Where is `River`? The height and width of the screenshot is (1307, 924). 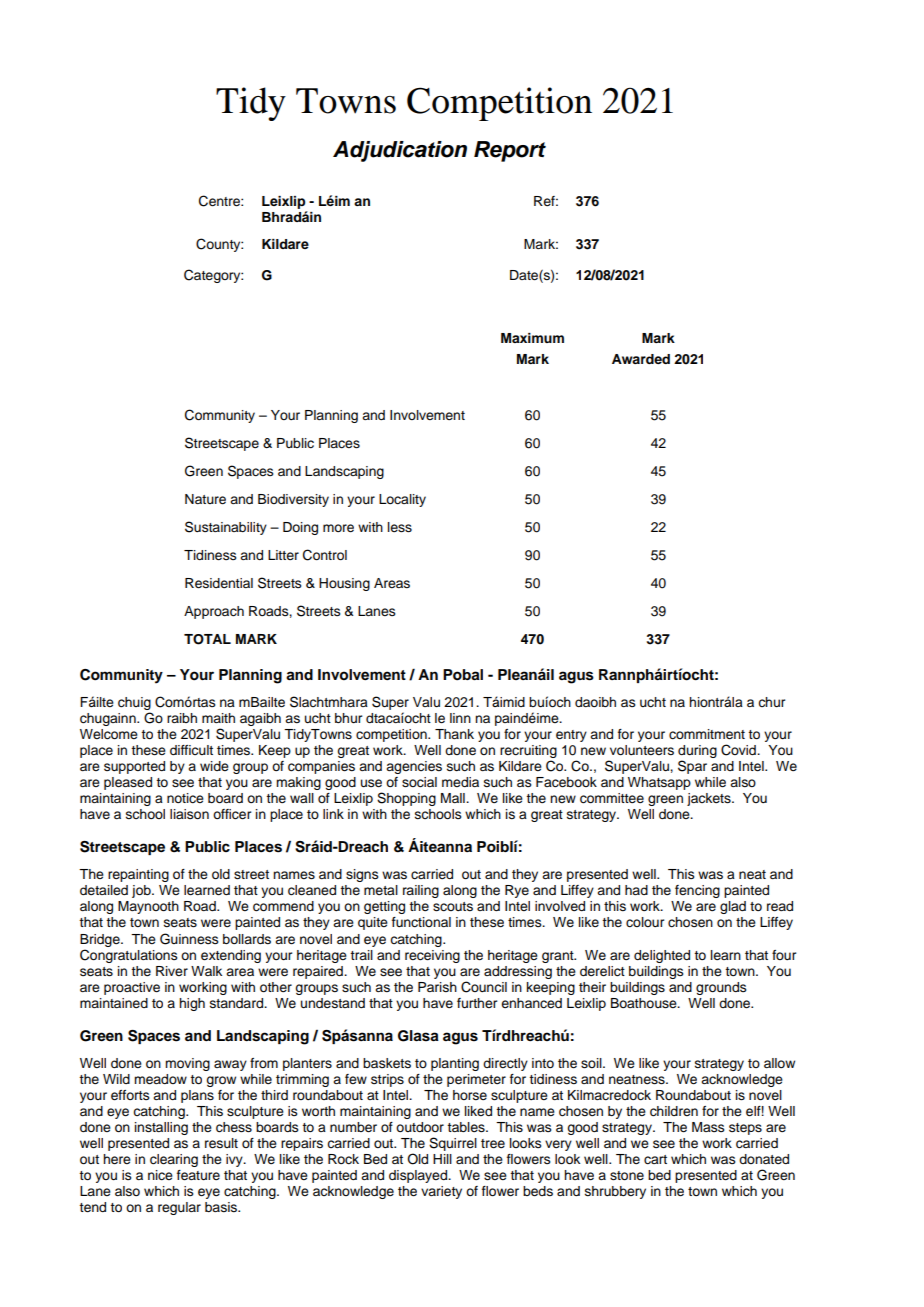 River is located at coordinates (172, 971).
